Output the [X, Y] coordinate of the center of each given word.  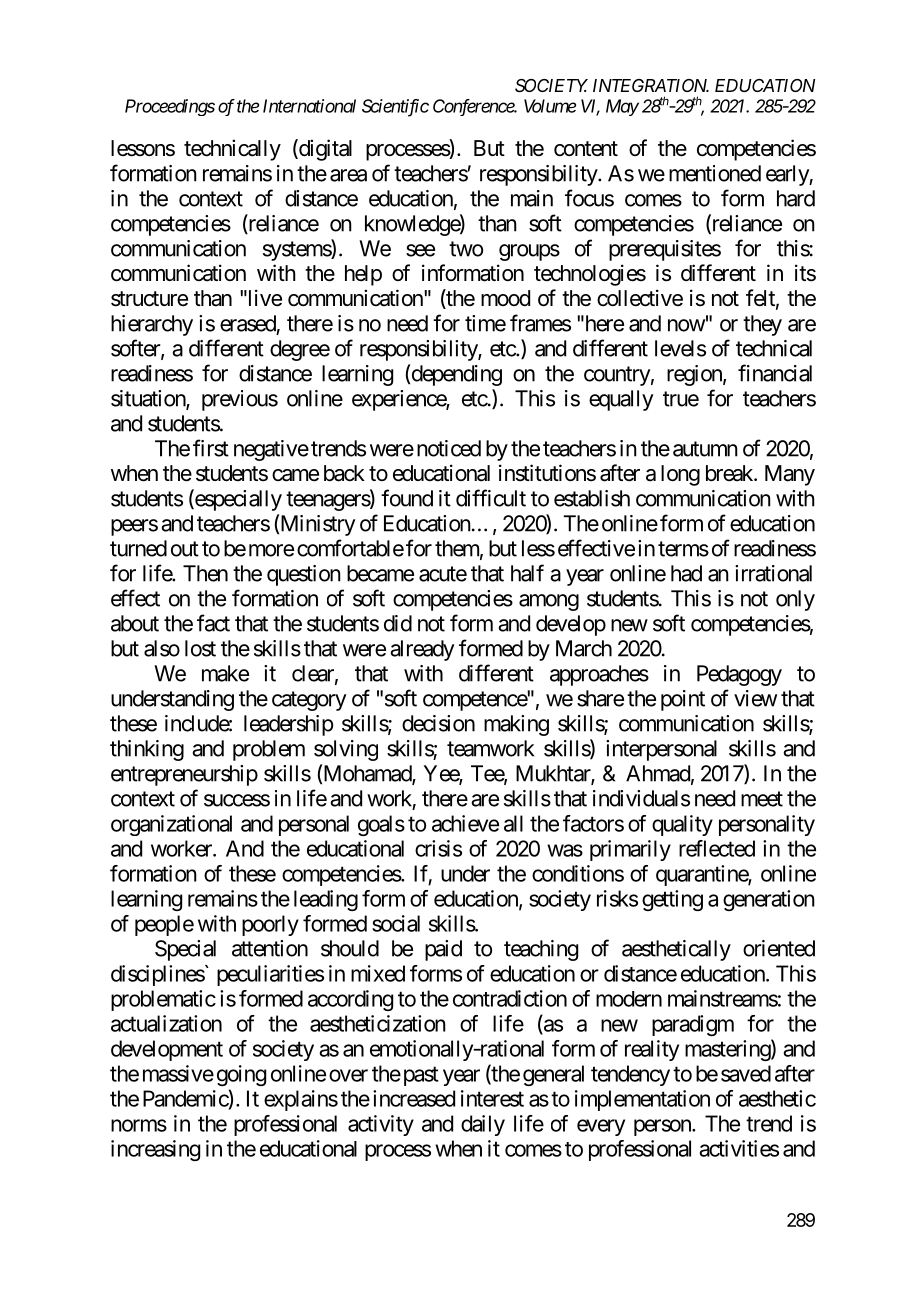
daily [483, 1125]
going [241, 1075]
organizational [171, 825]
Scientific [395, 108]
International [309, 106]
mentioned [715, 173]
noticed [449, 448]
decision [438, 723]
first [211, 448]
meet [762, 799]
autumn [705, 449]
